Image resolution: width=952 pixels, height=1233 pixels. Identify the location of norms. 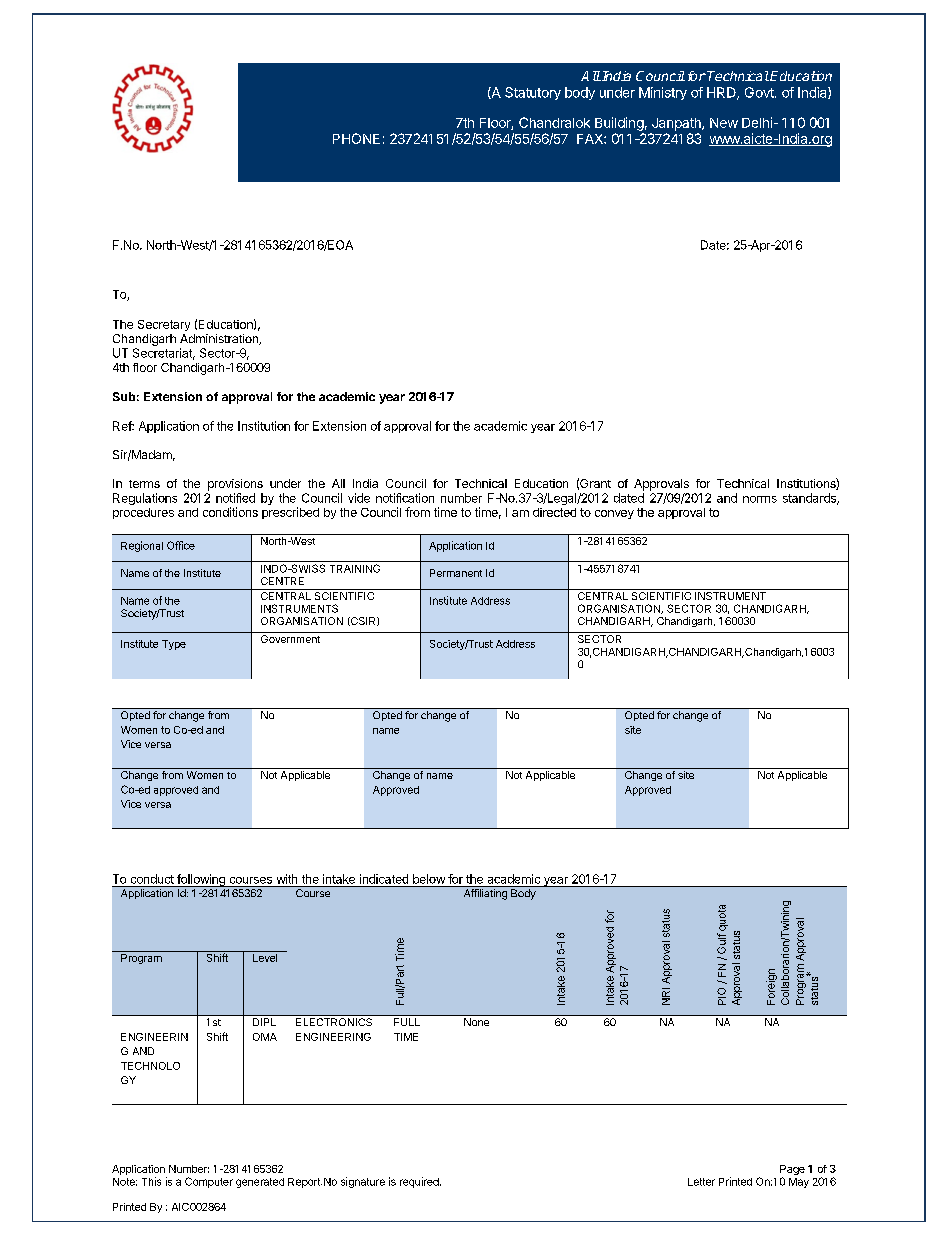
(760, 499).
